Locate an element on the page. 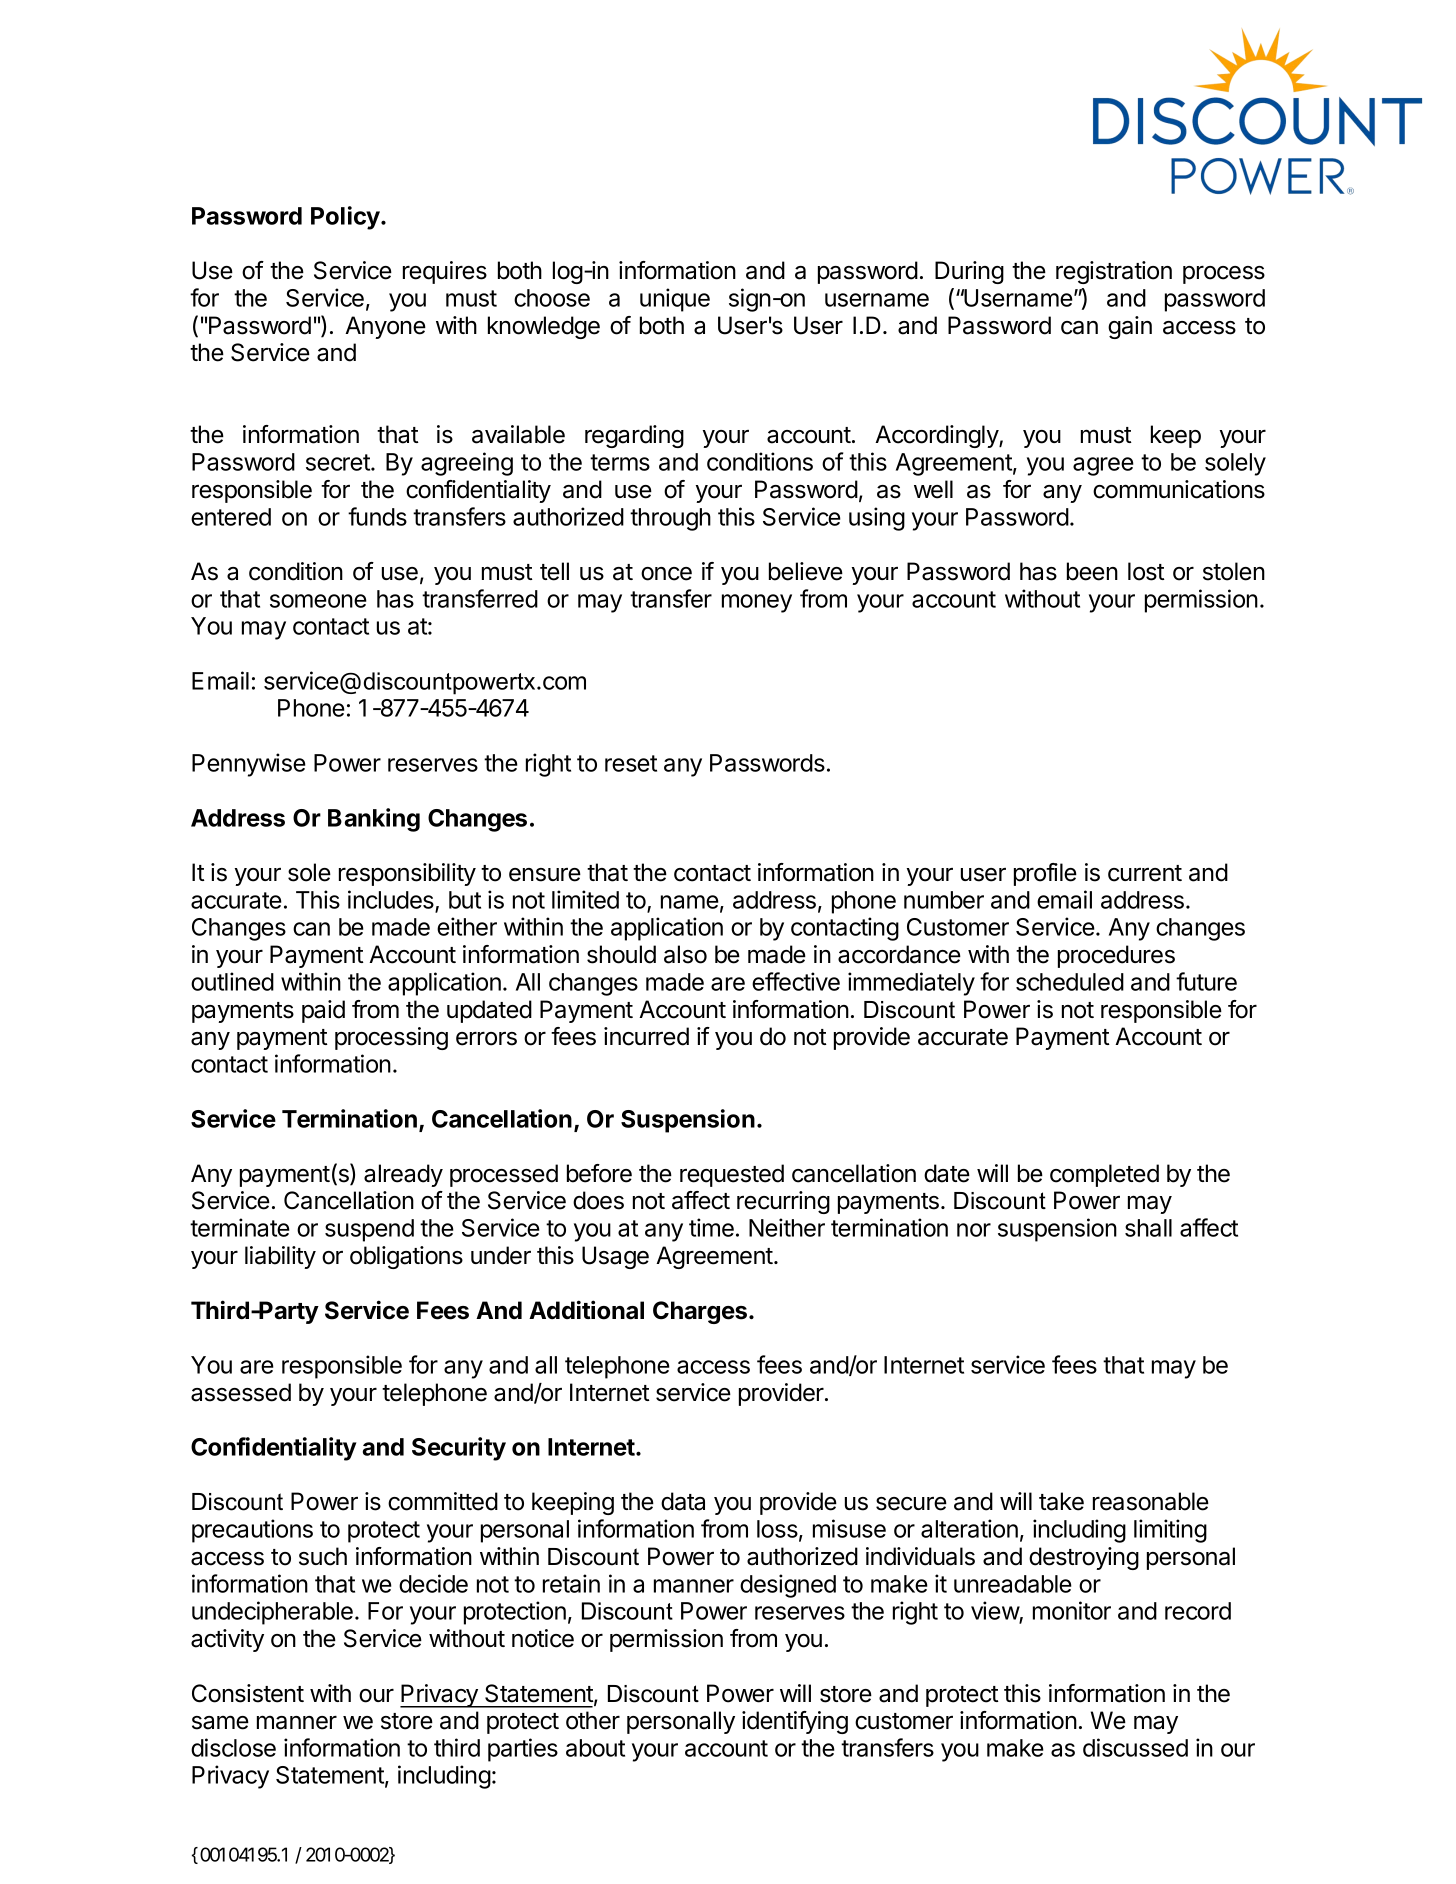 The height and width of the document is (1884, 1456). Pennywise is located at coordinates (249, 765).
